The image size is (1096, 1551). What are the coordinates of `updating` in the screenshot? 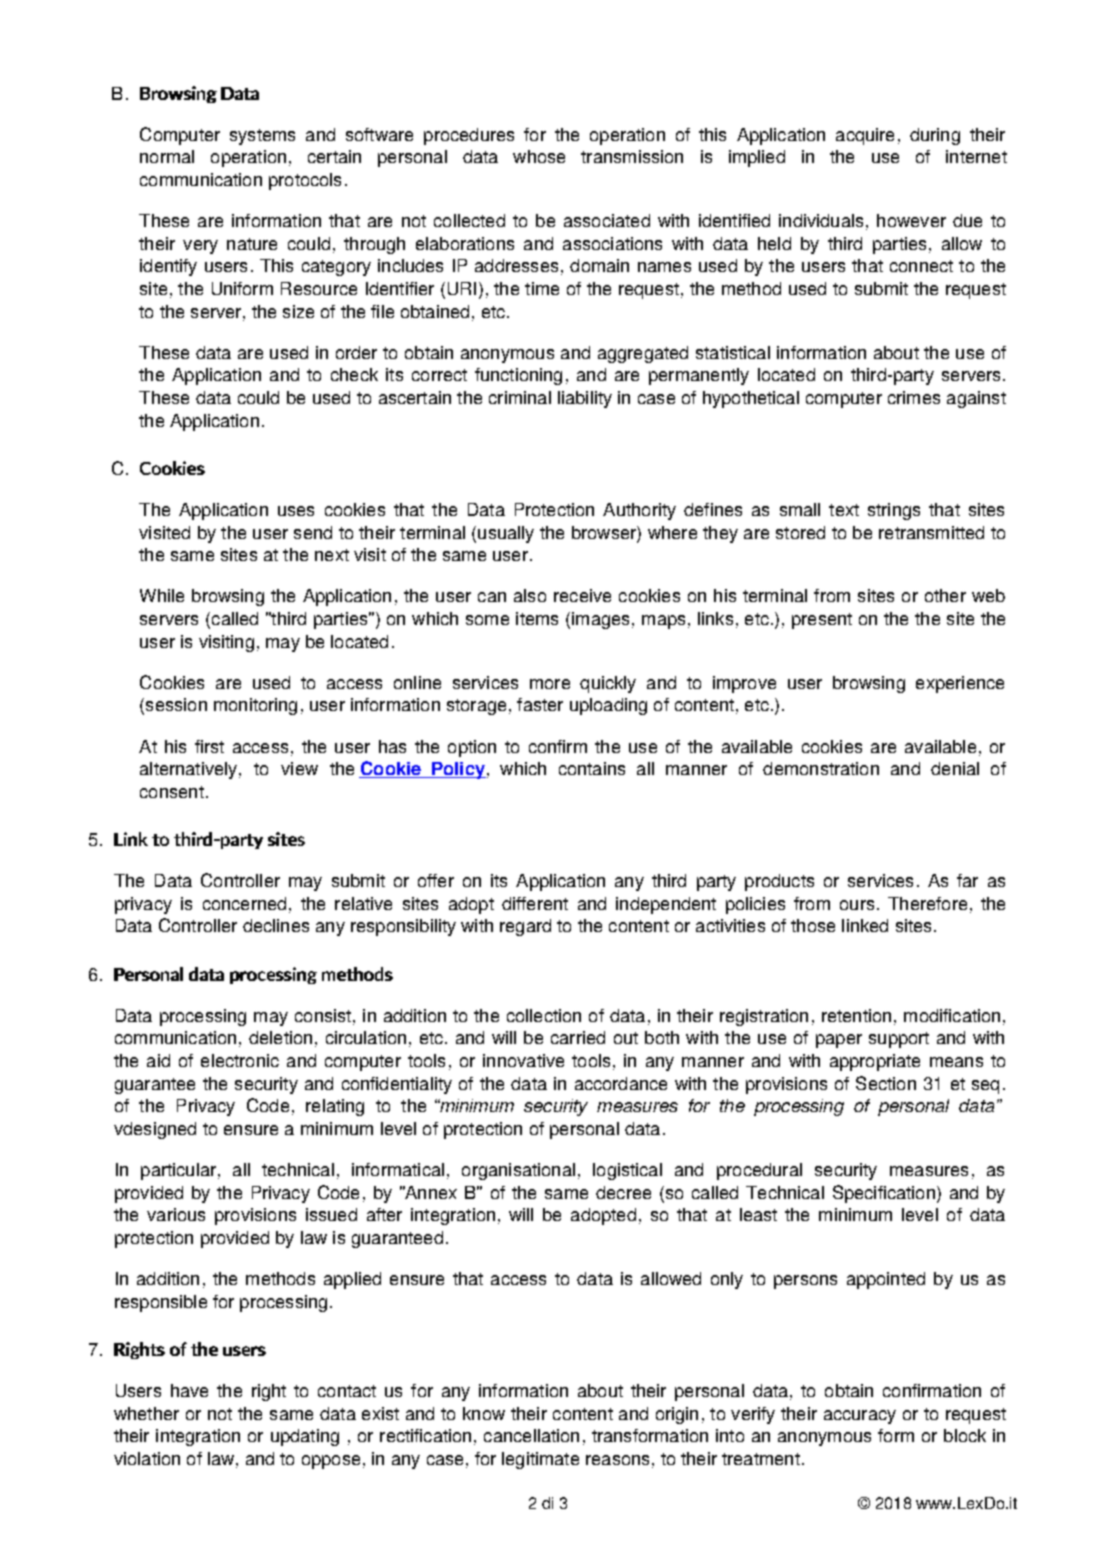 It's located at (305, 1437).
